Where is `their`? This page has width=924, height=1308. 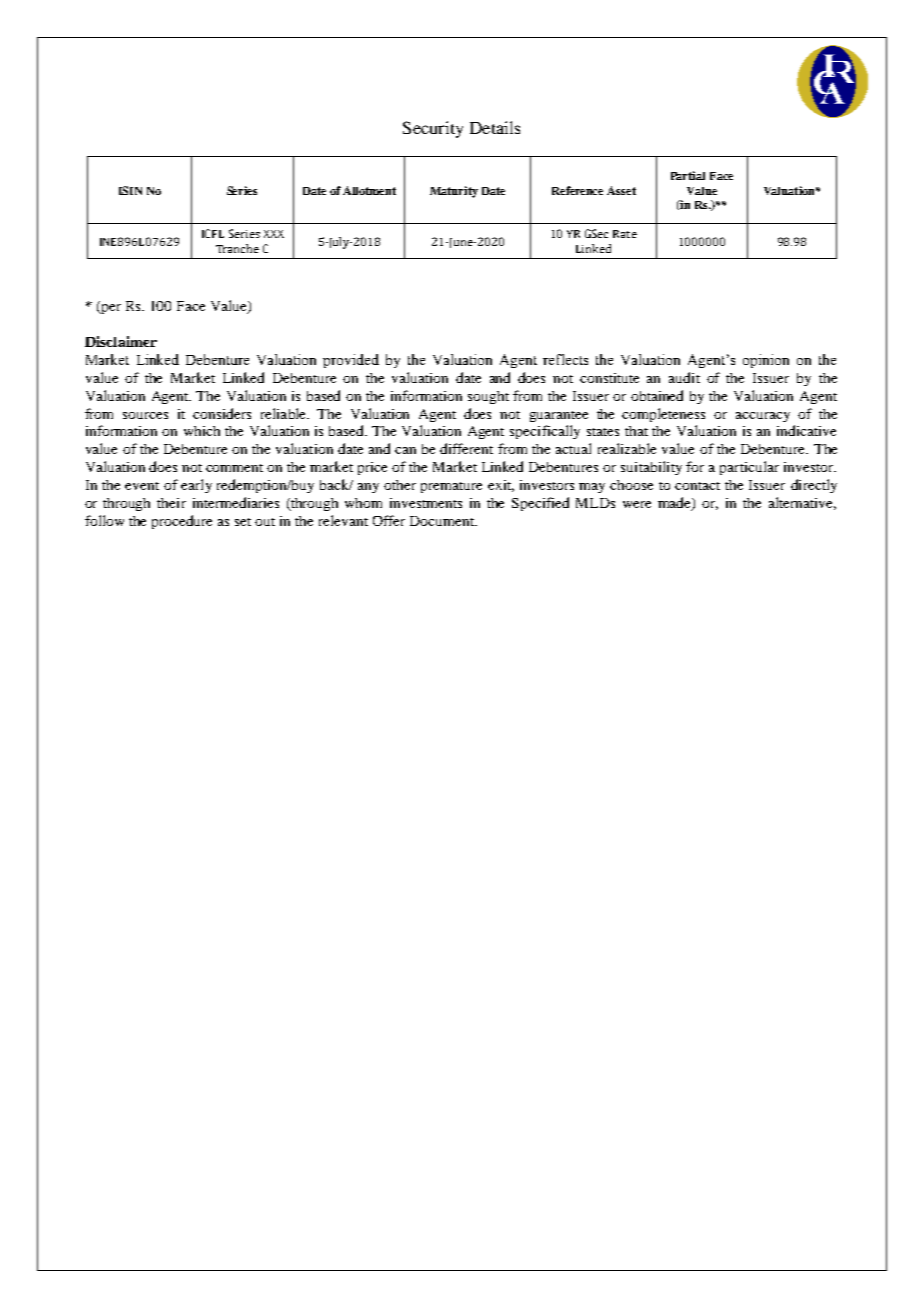 their is located at coordinates (171, 503).
